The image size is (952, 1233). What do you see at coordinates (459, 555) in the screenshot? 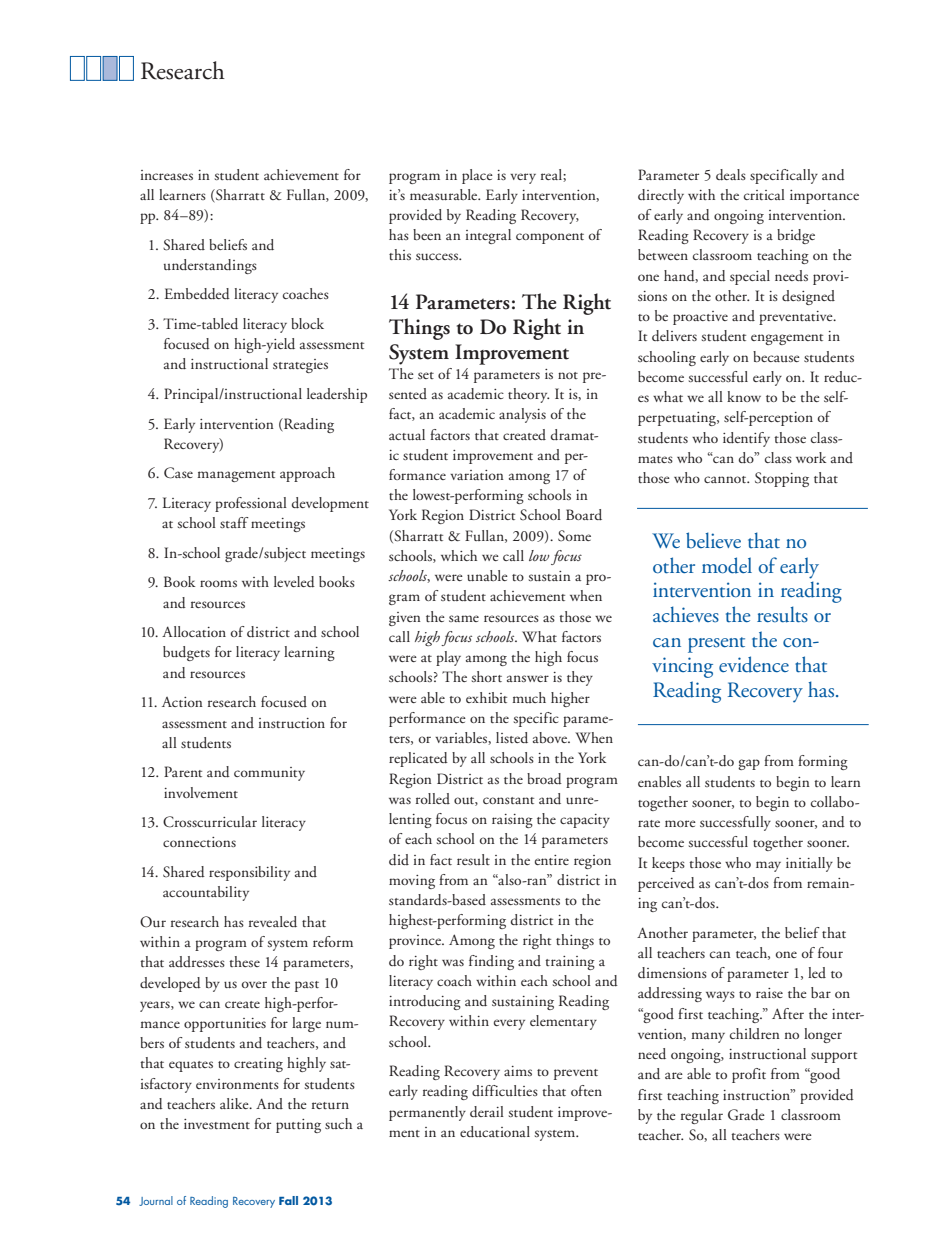
I see `which` at bounding box center [459, 555].
